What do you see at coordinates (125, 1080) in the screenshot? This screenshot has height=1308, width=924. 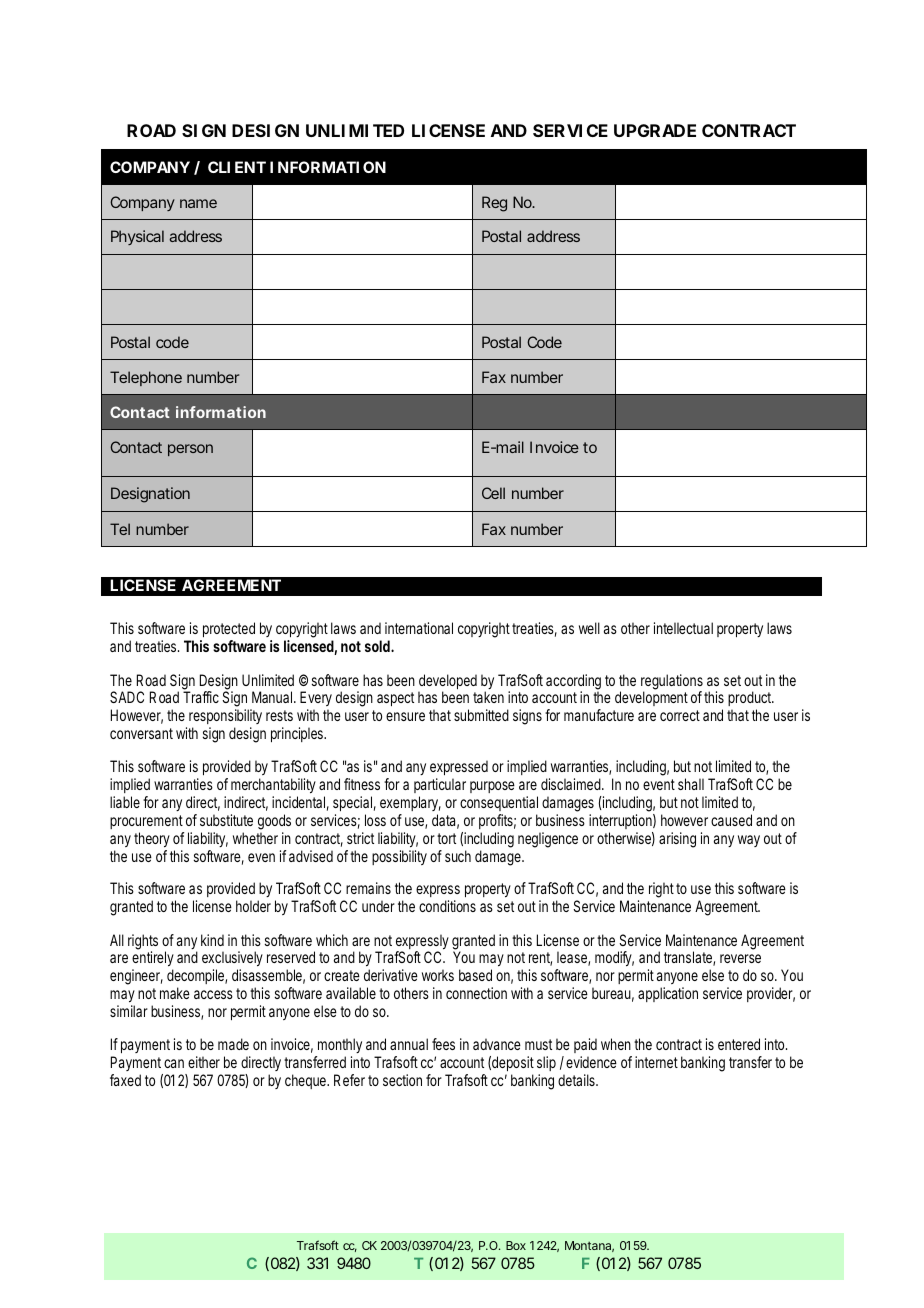 I see `faxed` at bounding box center [125, 1080].
